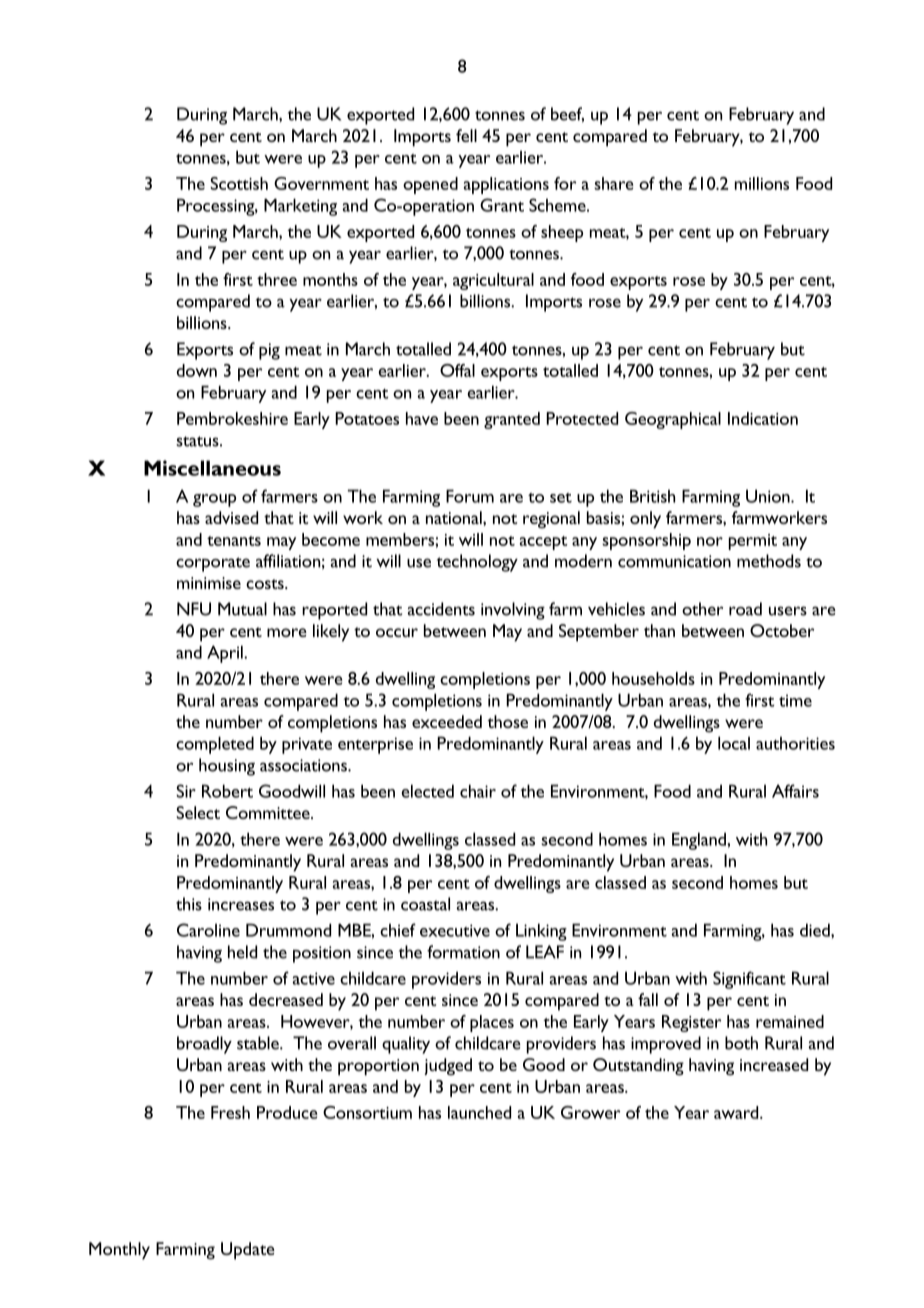 This page has height=1308, width=924. What do you see at coordinates (186, 791) in the page?
I see `Sir` at bounding box center [186, 791].
